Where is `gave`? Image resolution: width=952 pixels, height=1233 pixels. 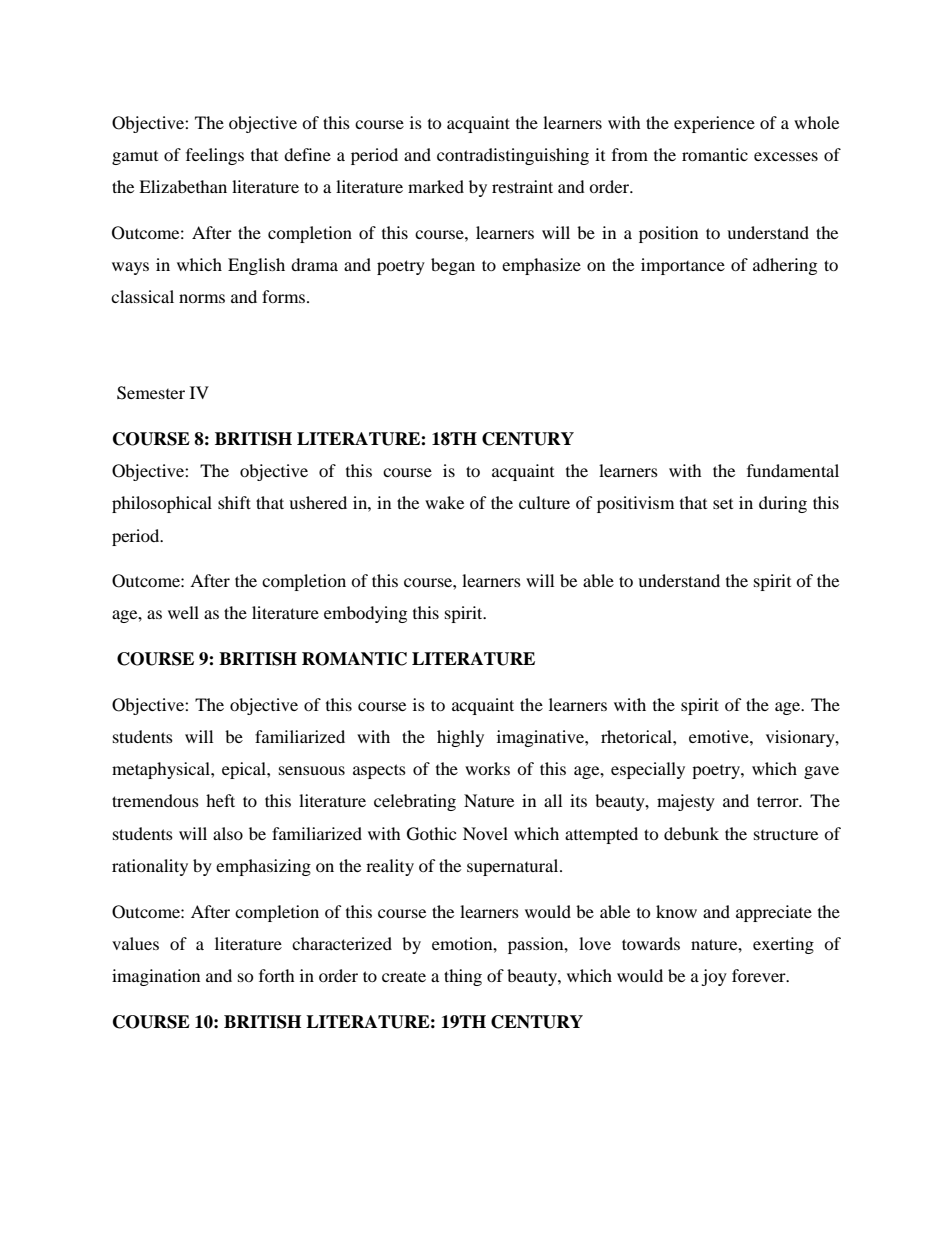 gave is located at coordinates (821, 772).
